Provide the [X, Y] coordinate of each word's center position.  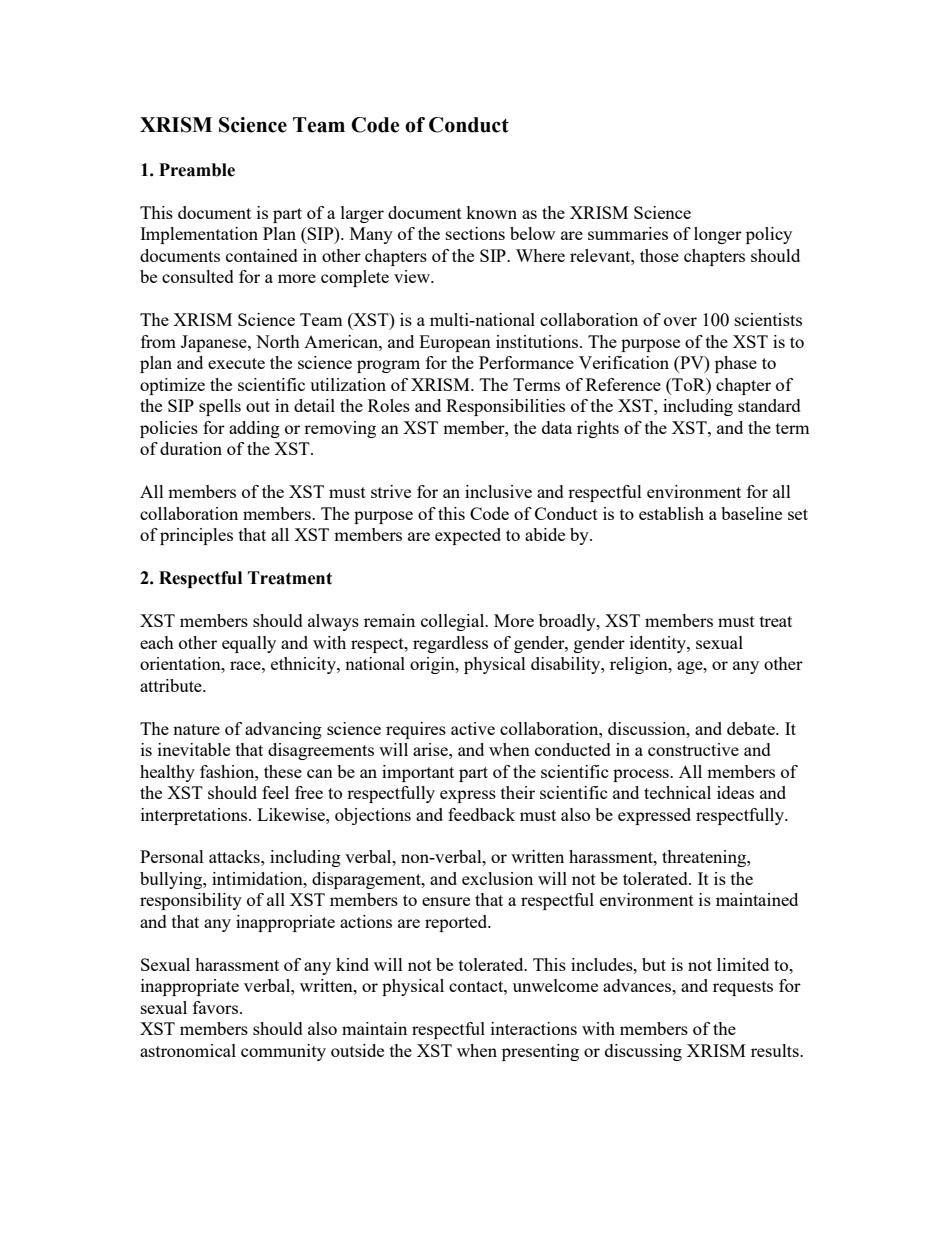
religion [640, 665]
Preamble [197, 170]
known [491, 212]
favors [217, 1007]
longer [718, 235]
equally [249, 644]
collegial [454, 622]
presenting [540, 1052]
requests [743, 988]
